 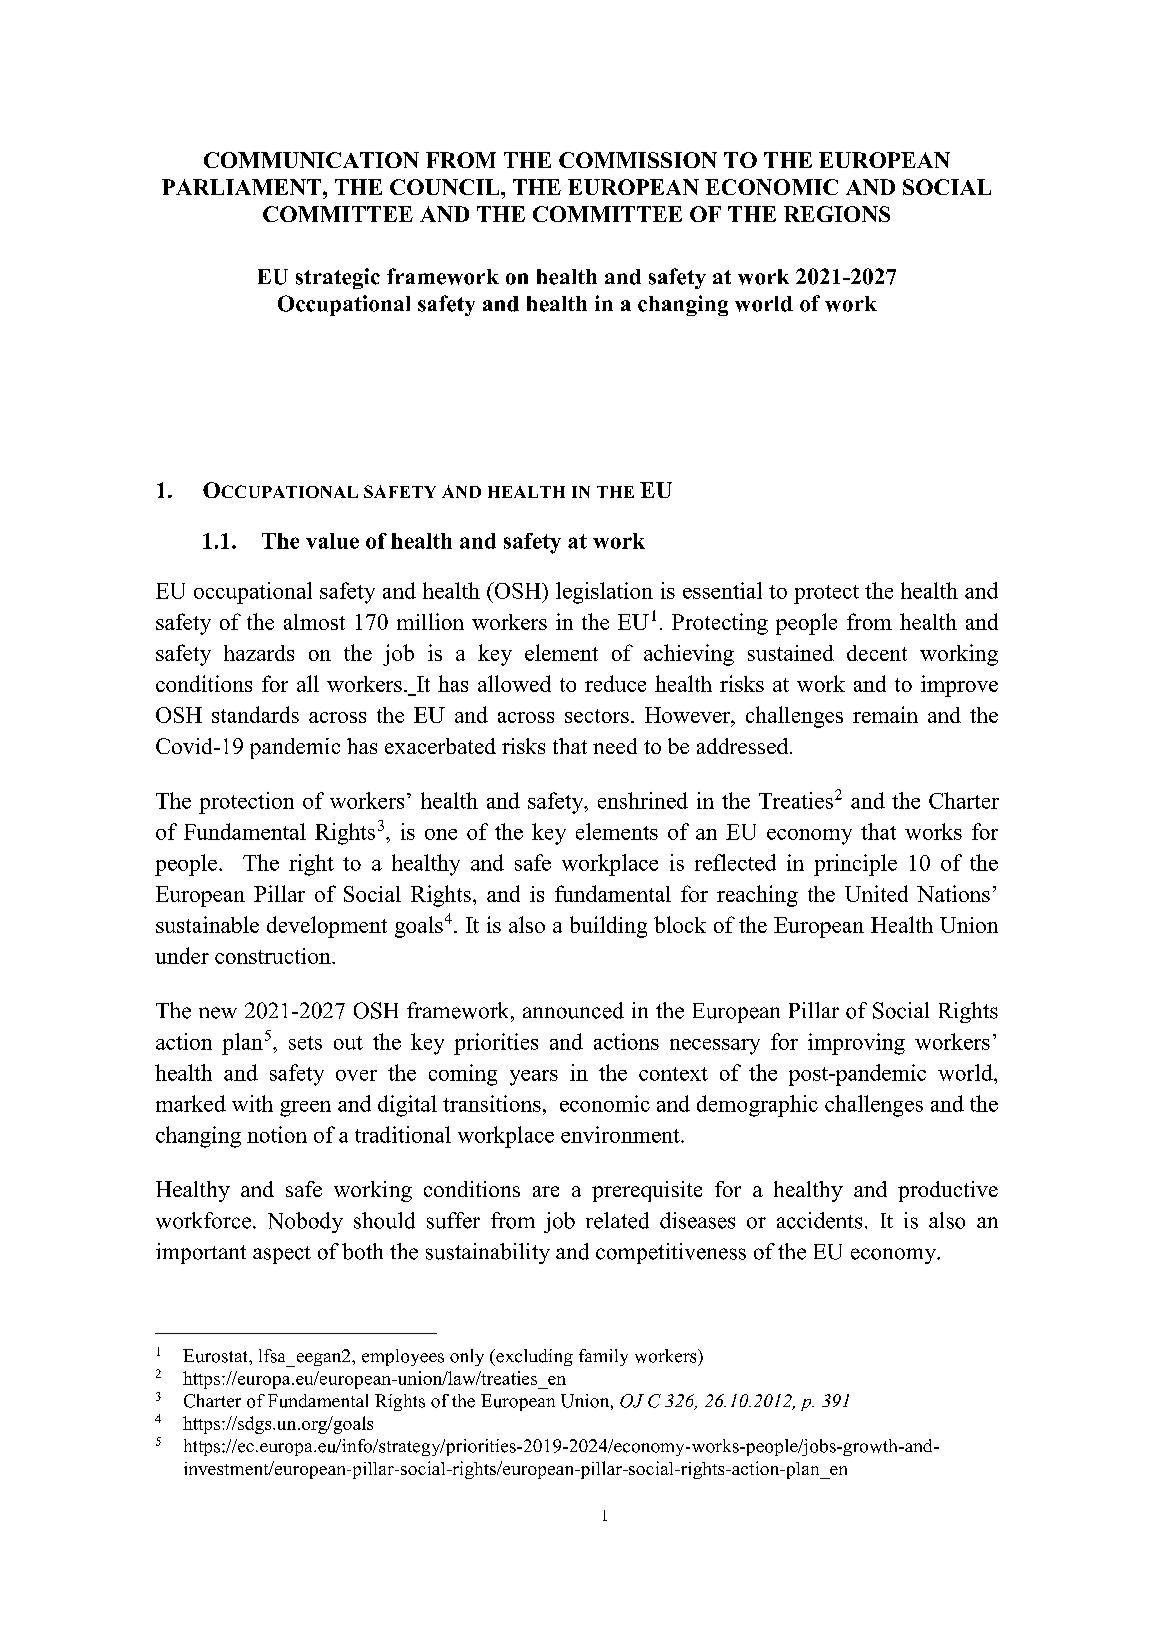 I want to click on COMMISSION, so click(x=638, y=160).
